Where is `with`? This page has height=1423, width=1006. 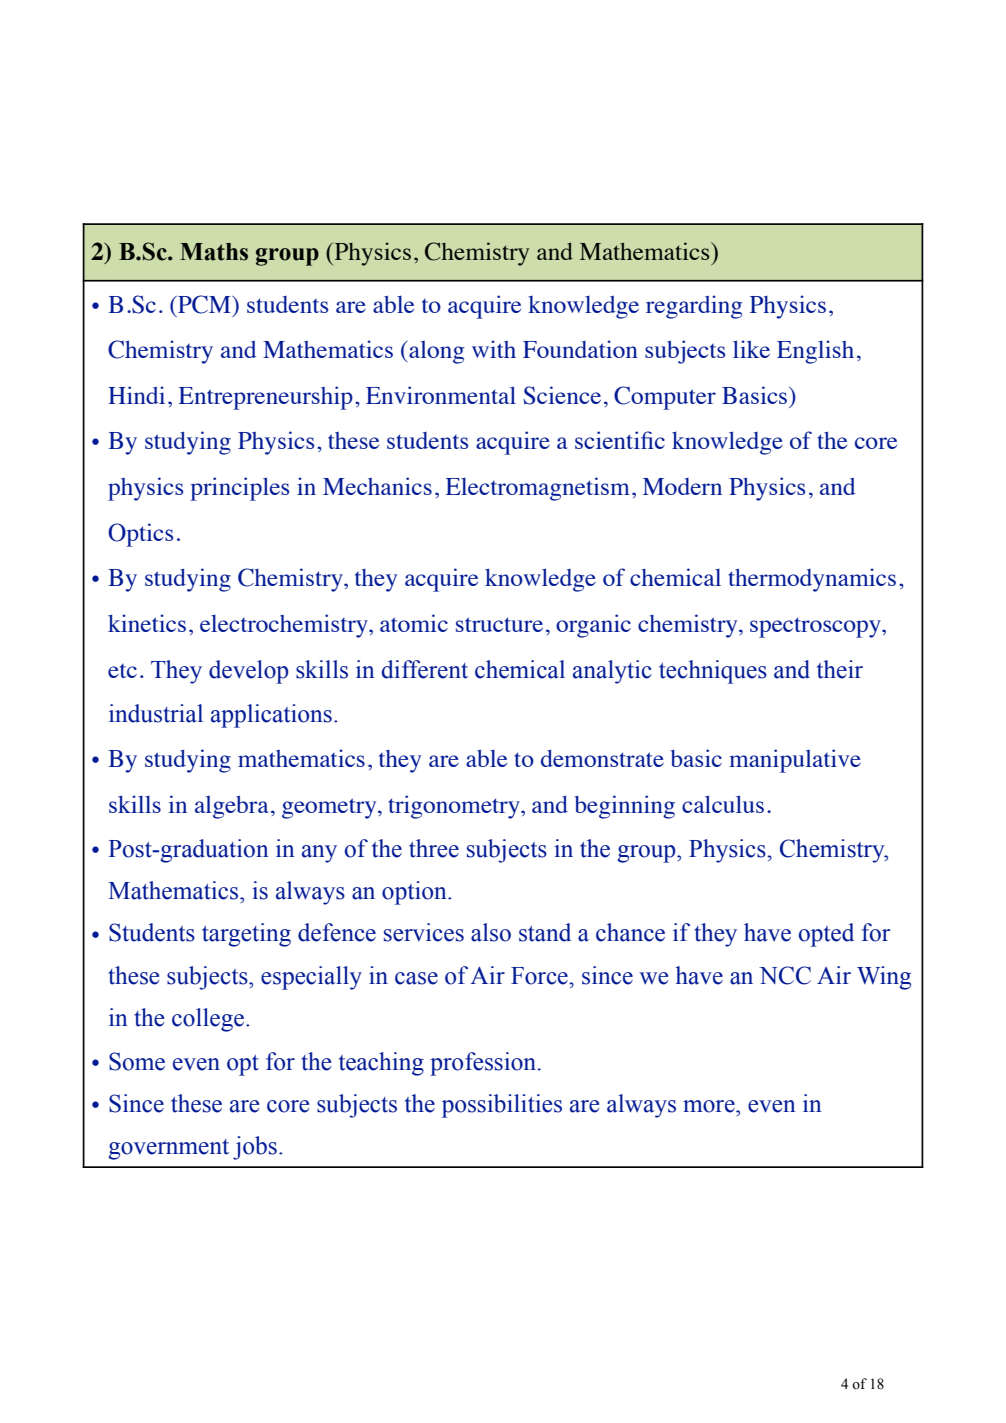 with is located at coordinates (494, 349).
